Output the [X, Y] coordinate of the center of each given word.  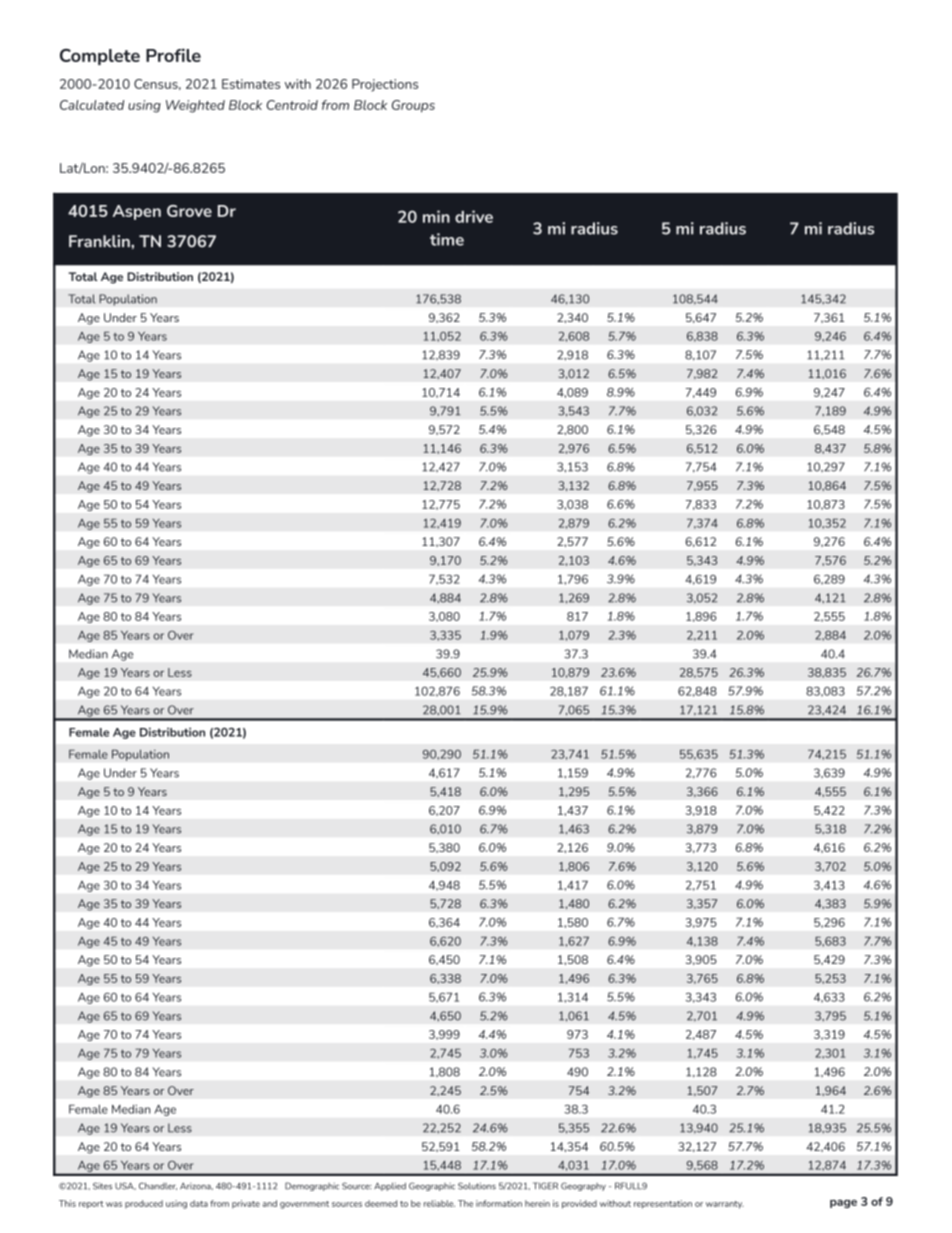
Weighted [195, 106]
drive [474, 216]
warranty [725, 1205]
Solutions [477, 1186]
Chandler [158, 1186]
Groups [413, 106]
